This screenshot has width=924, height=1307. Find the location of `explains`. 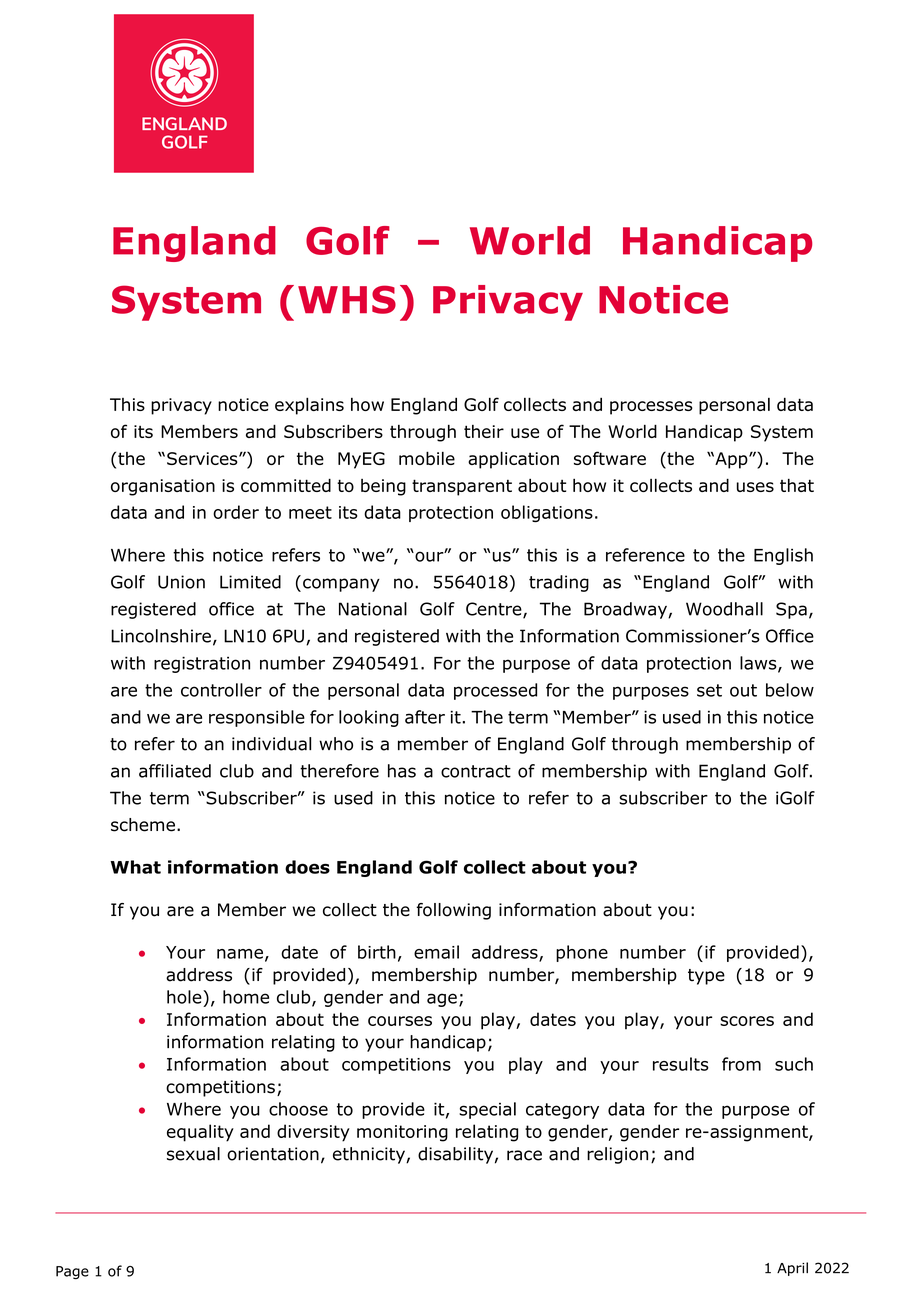

explains is located at coordinates (309, 406).
